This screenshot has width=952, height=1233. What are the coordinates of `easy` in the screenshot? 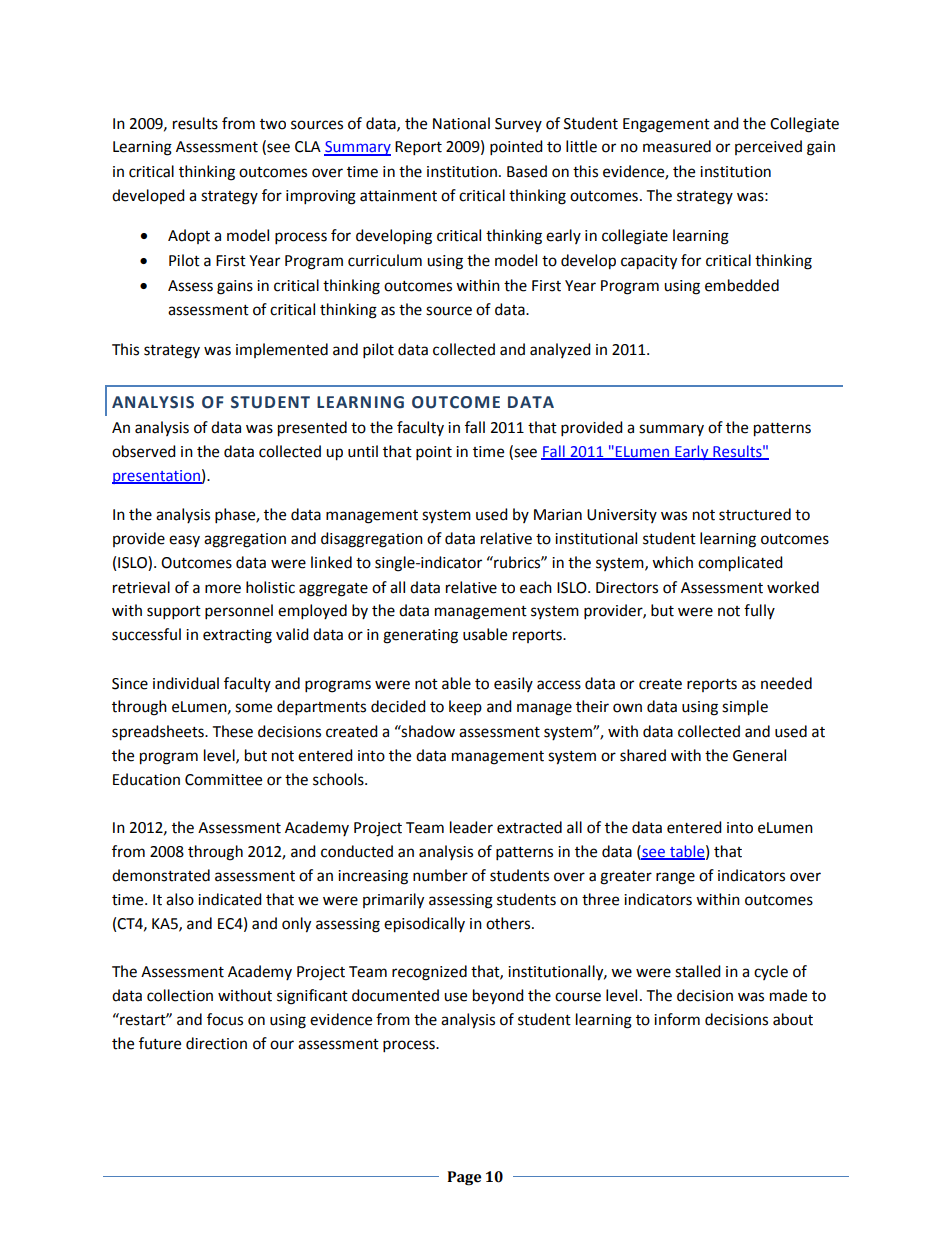 It's located at (184, 541).
